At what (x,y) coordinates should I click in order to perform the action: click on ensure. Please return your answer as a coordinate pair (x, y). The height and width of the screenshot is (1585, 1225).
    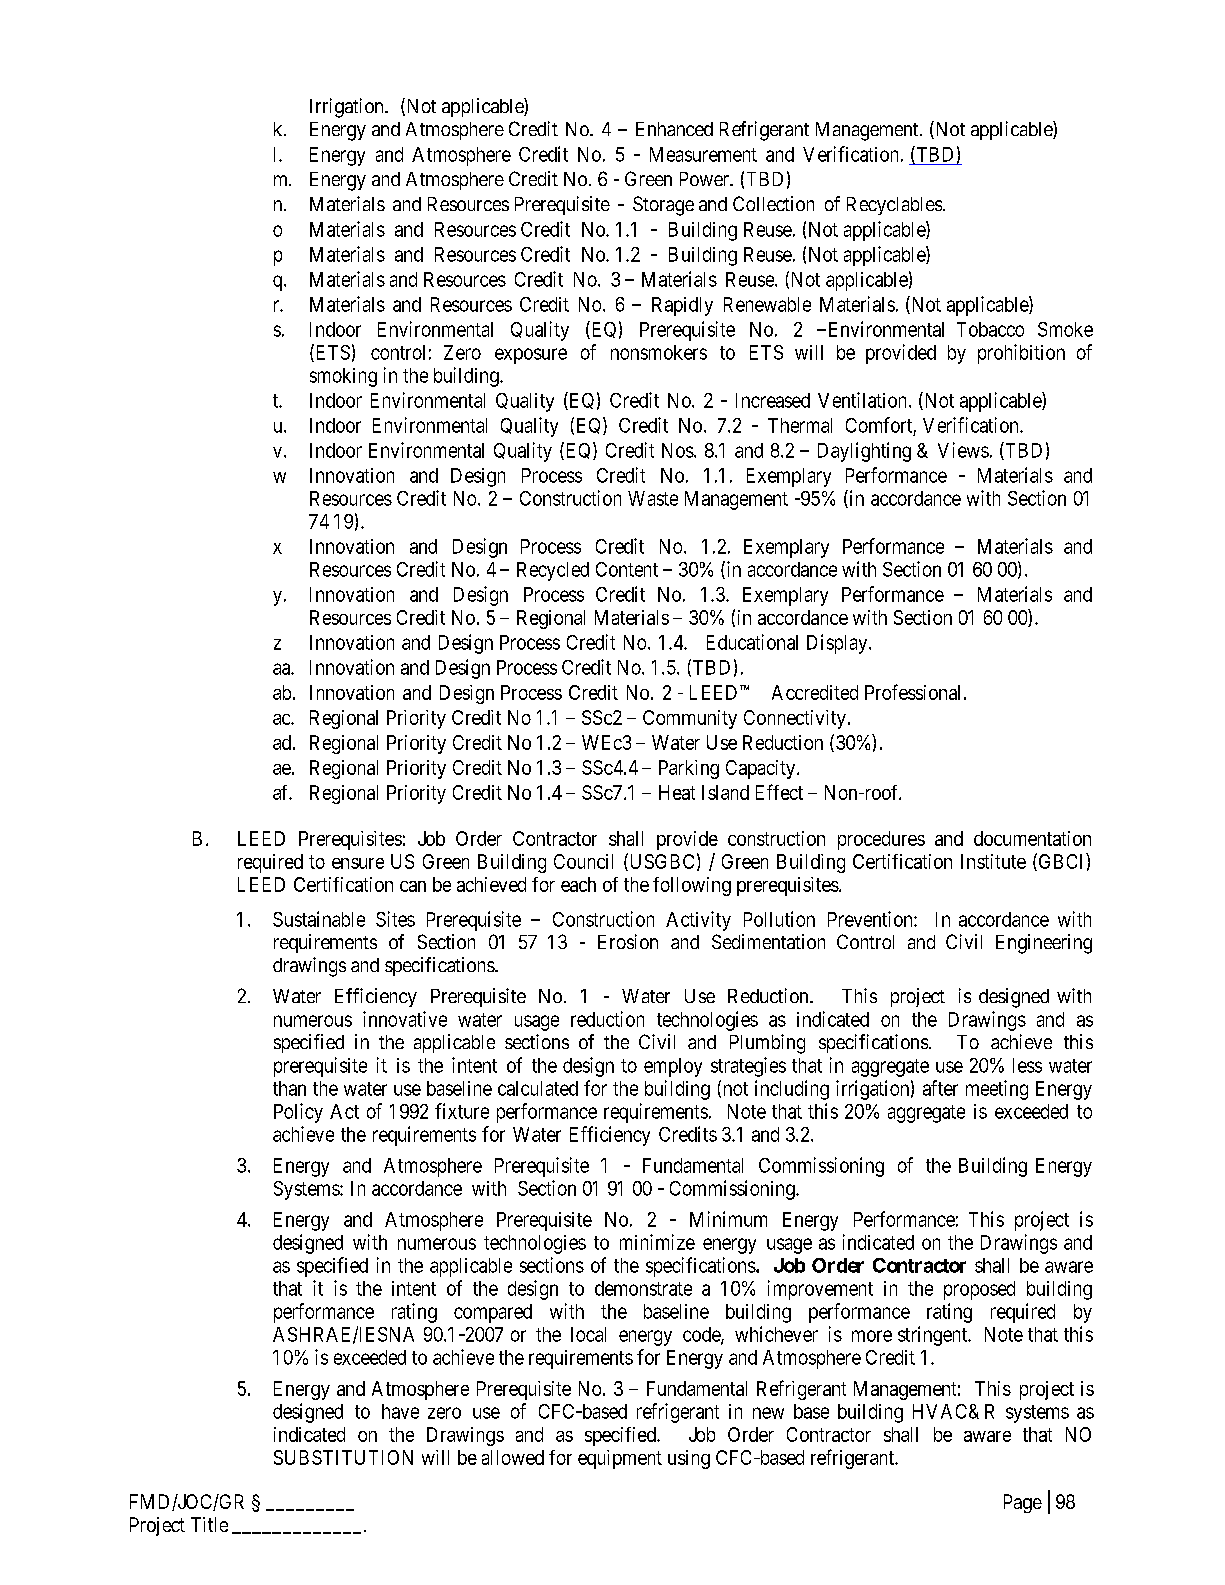
    Looking at the image, I should click on (358, 863).
